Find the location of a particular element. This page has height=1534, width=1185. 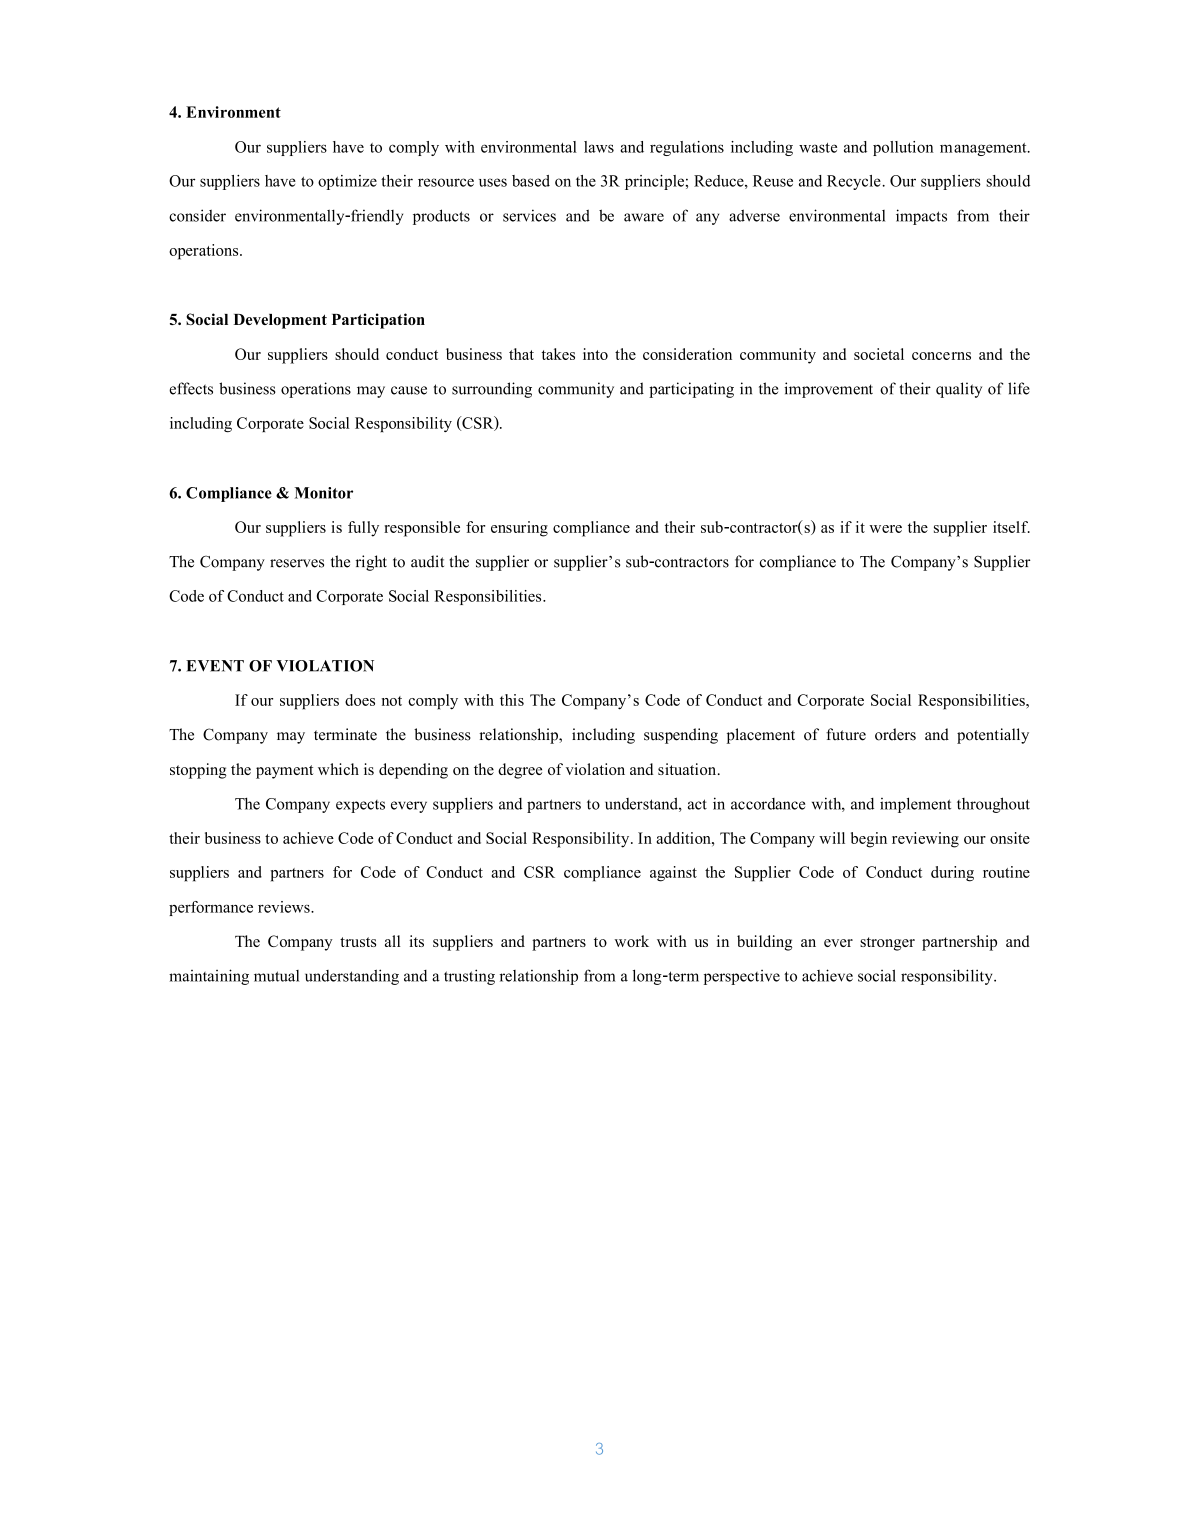

stronger is located at coordinates (887, 944).
